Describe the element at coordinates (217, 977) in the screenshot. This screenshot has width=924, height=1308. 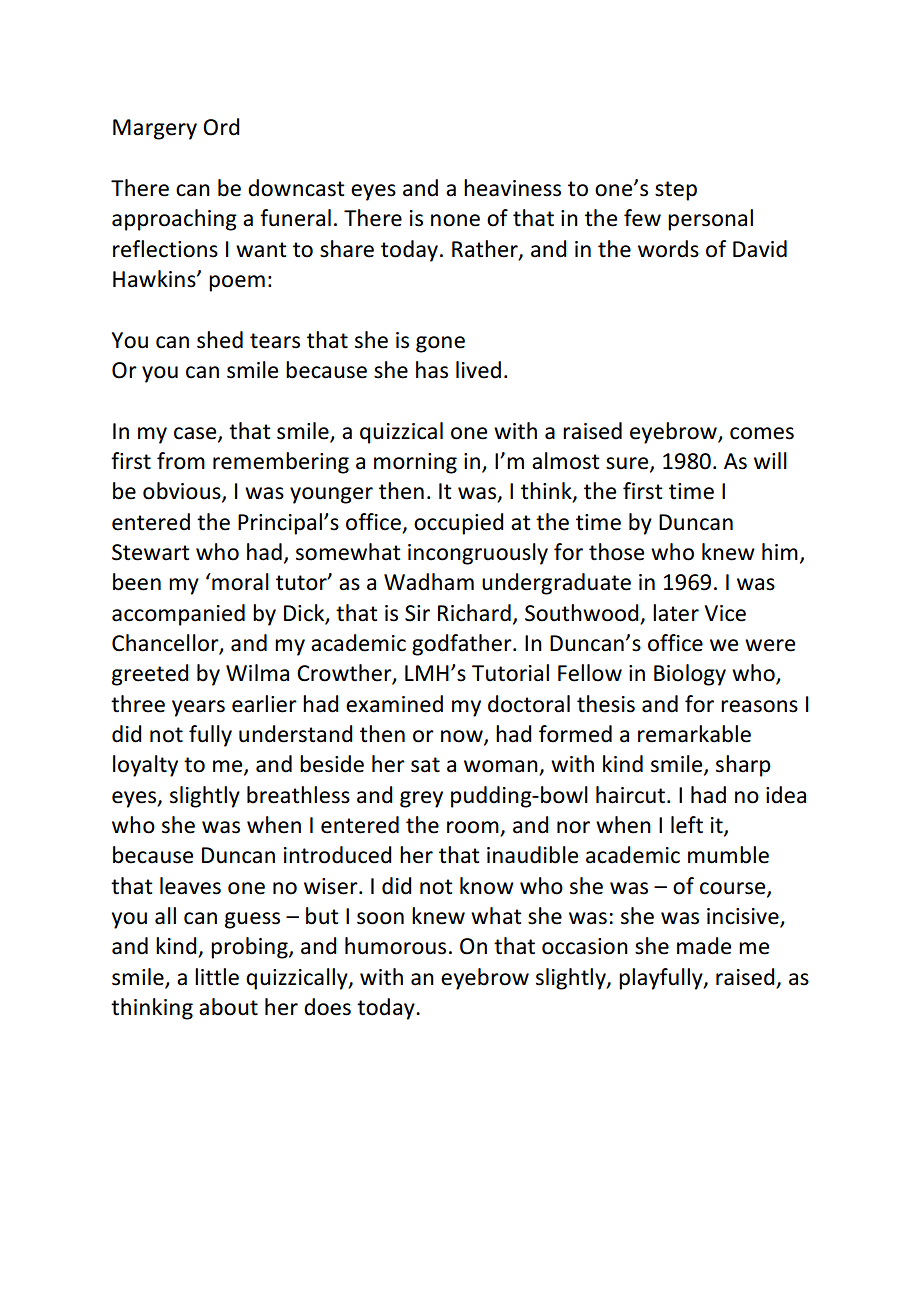
I see `little` at that location.
